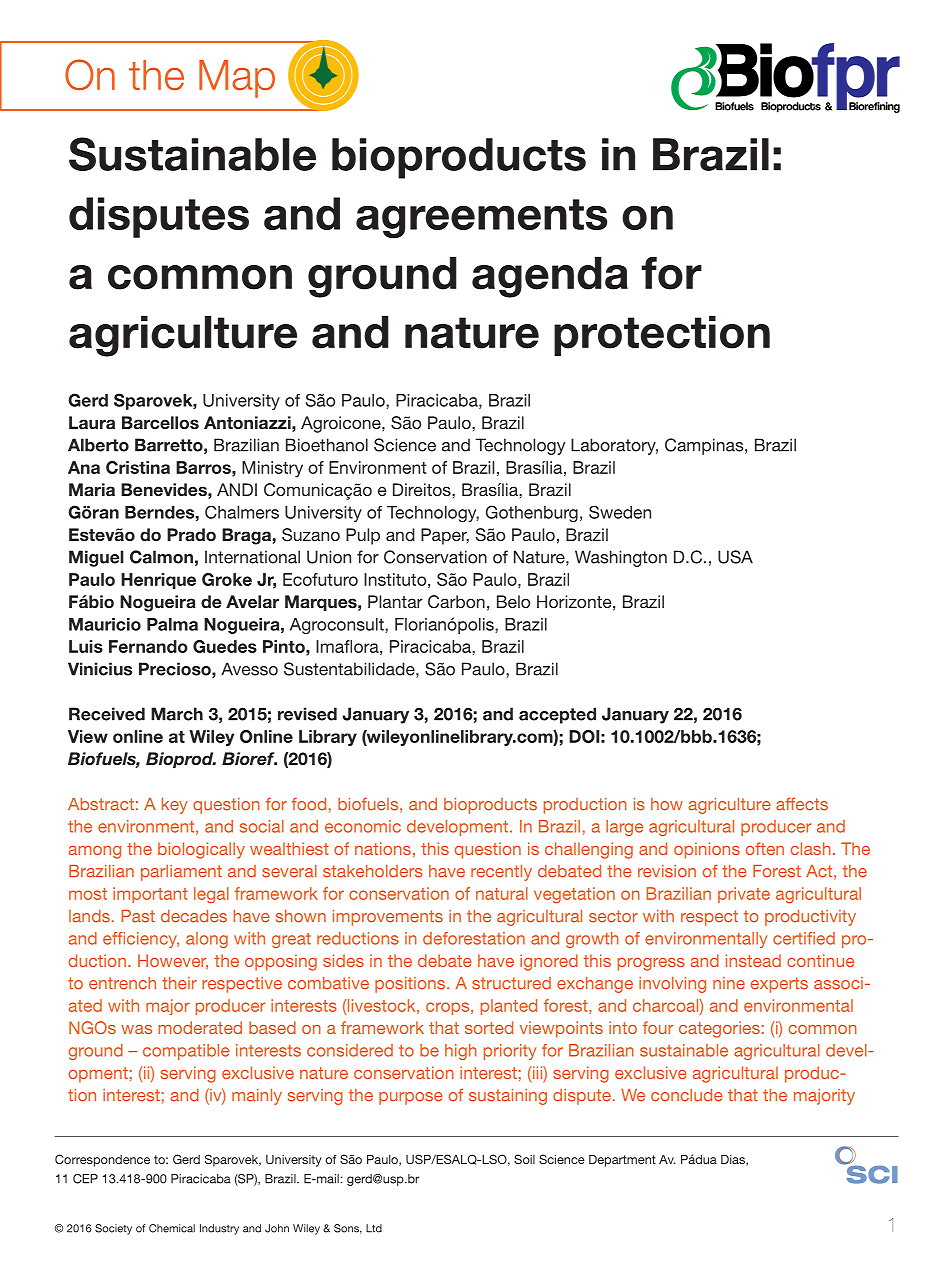  I want to click on agenda, so click(550, 277).
